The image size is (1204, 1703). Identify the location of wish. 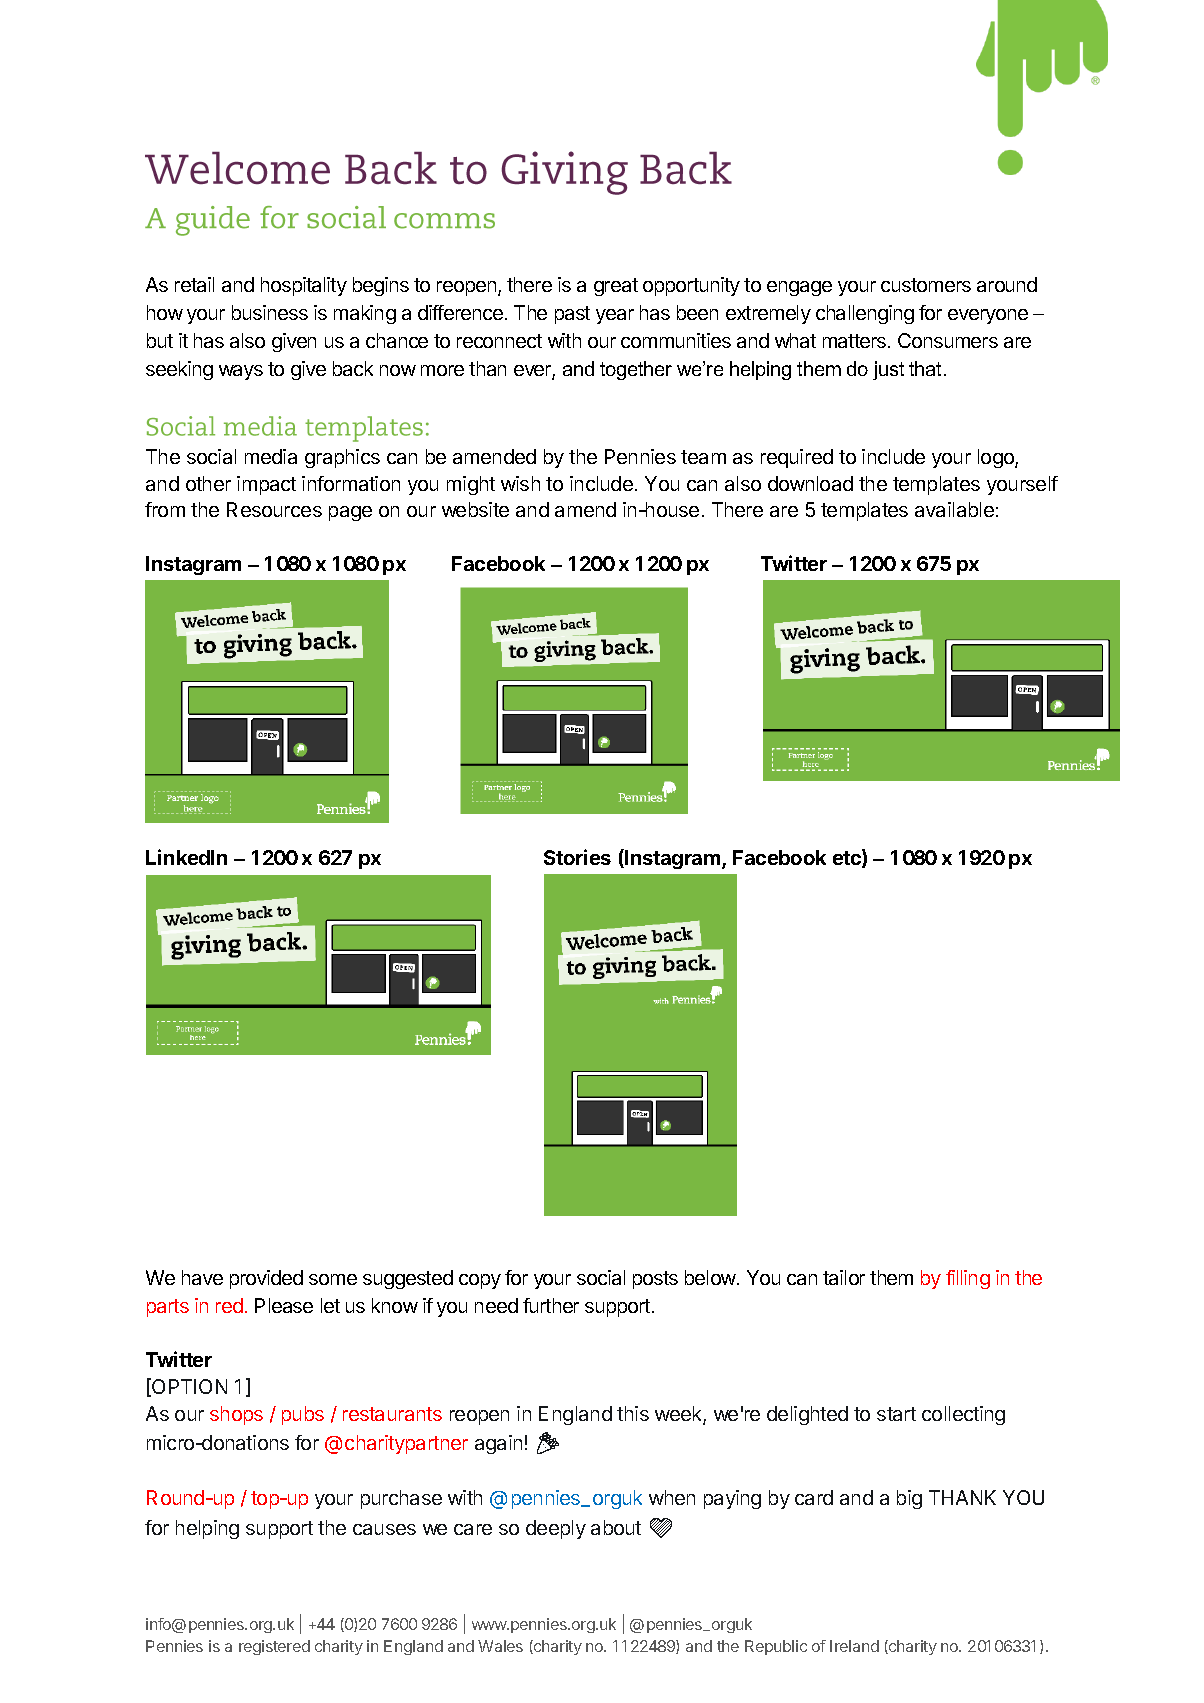
(520, 483).
